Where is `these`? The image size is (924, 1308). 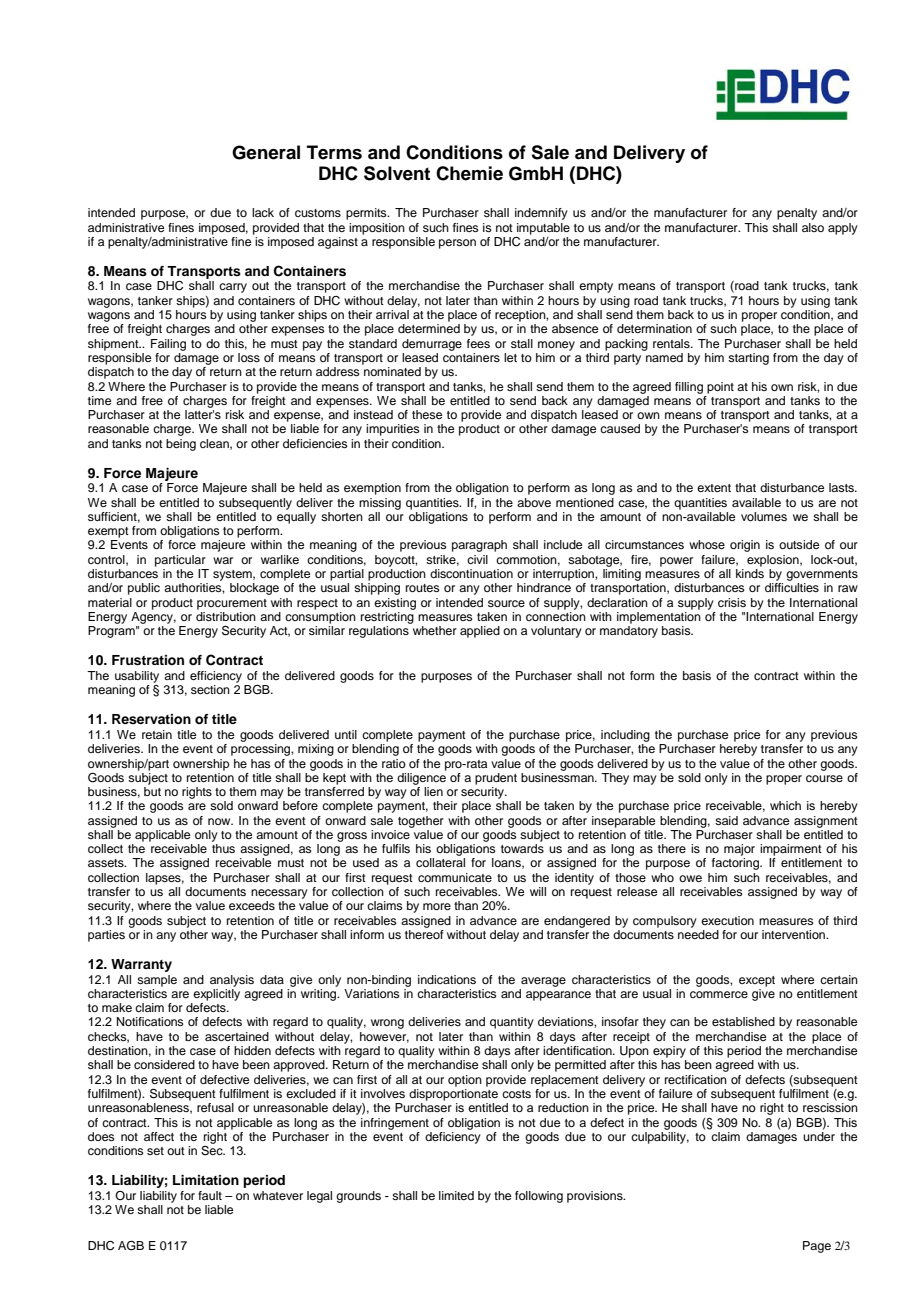 these is located at coordinates (427, 414).
